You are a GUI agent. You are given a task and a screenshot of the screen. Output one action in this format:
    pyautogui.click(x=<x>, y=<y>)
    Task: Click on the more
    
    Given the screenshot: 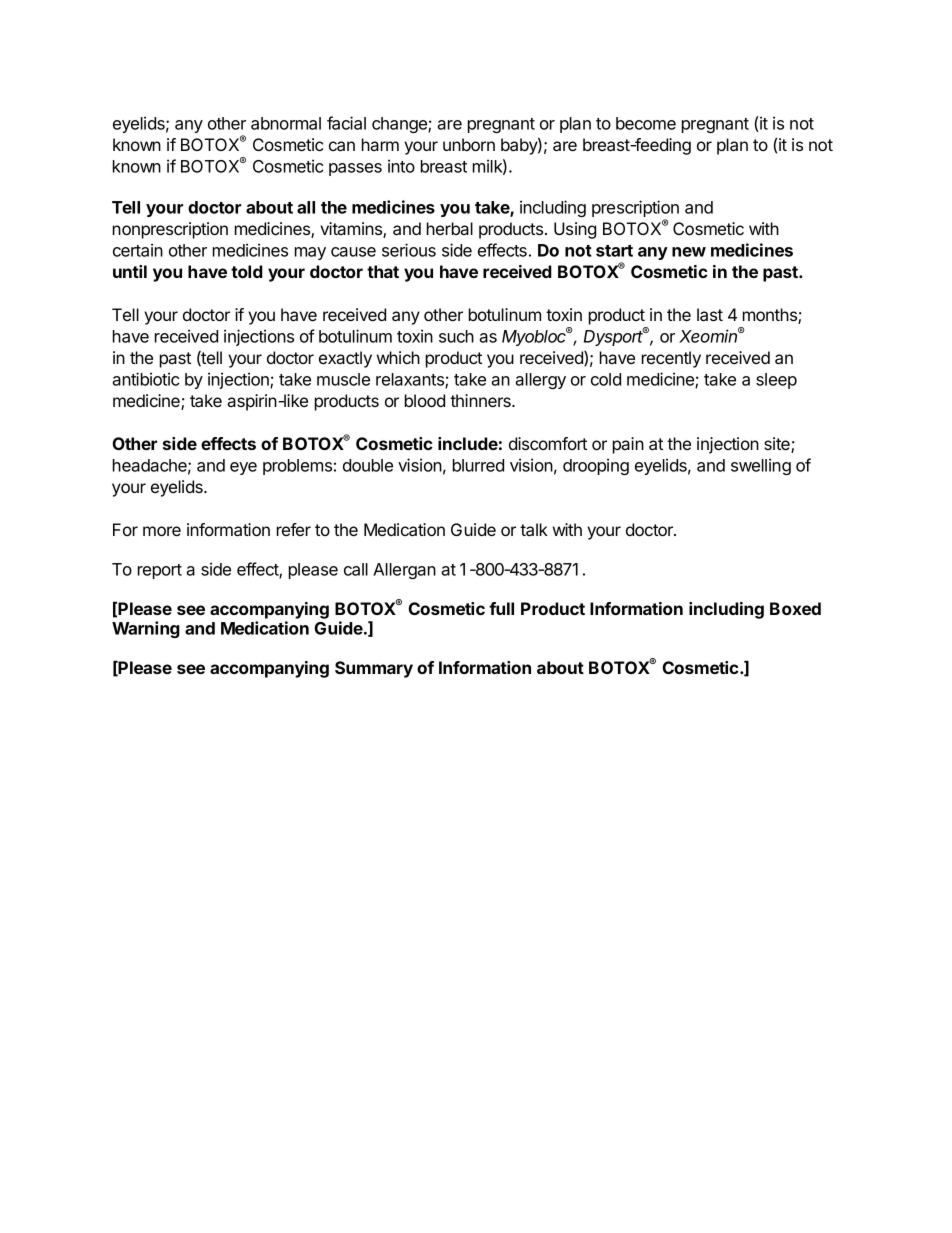 What is the action you would take?
    pyautogui.click(x=162, y=531)
